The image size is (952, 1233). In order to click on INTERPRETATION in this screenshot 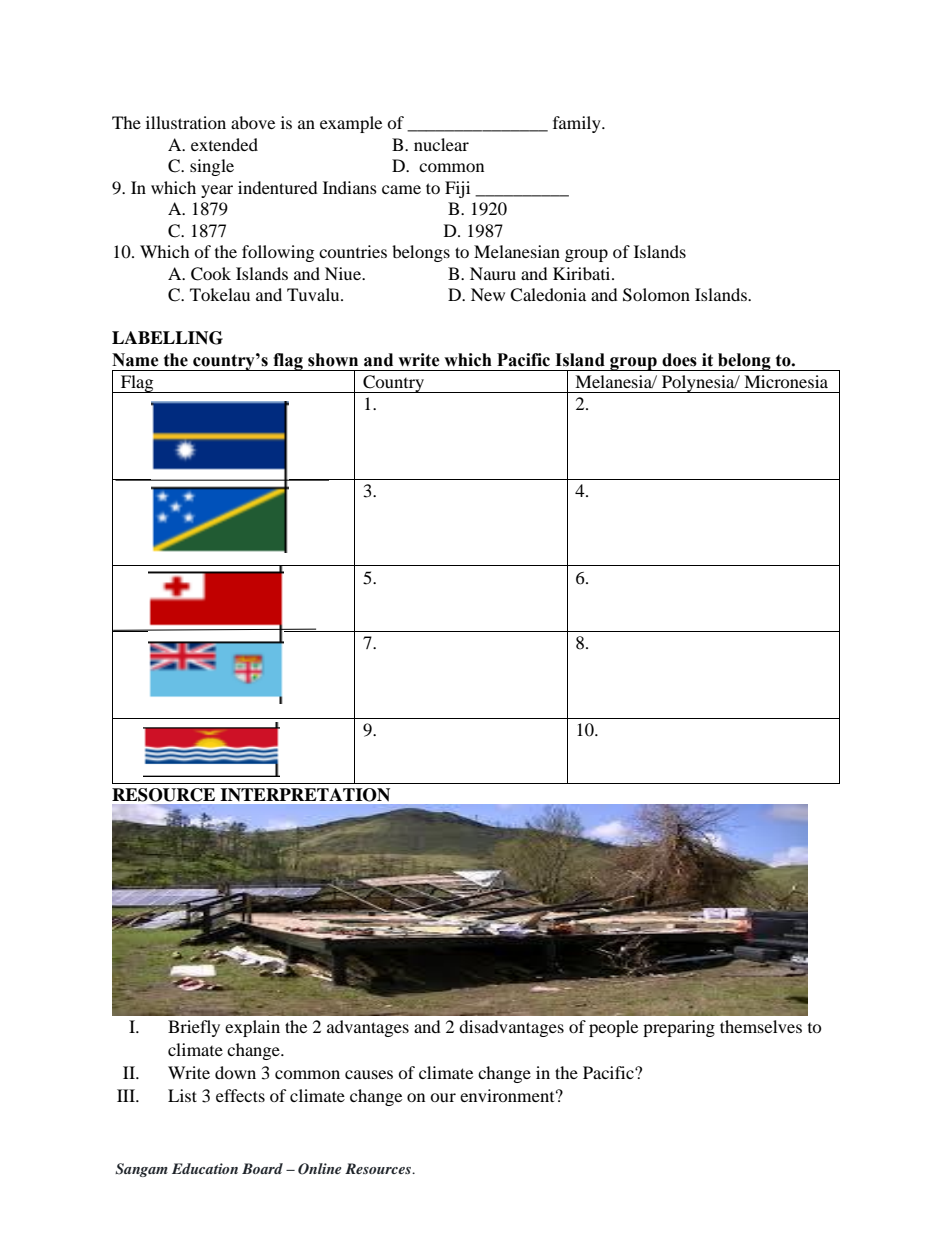, I will do `click(305, 795)`.
